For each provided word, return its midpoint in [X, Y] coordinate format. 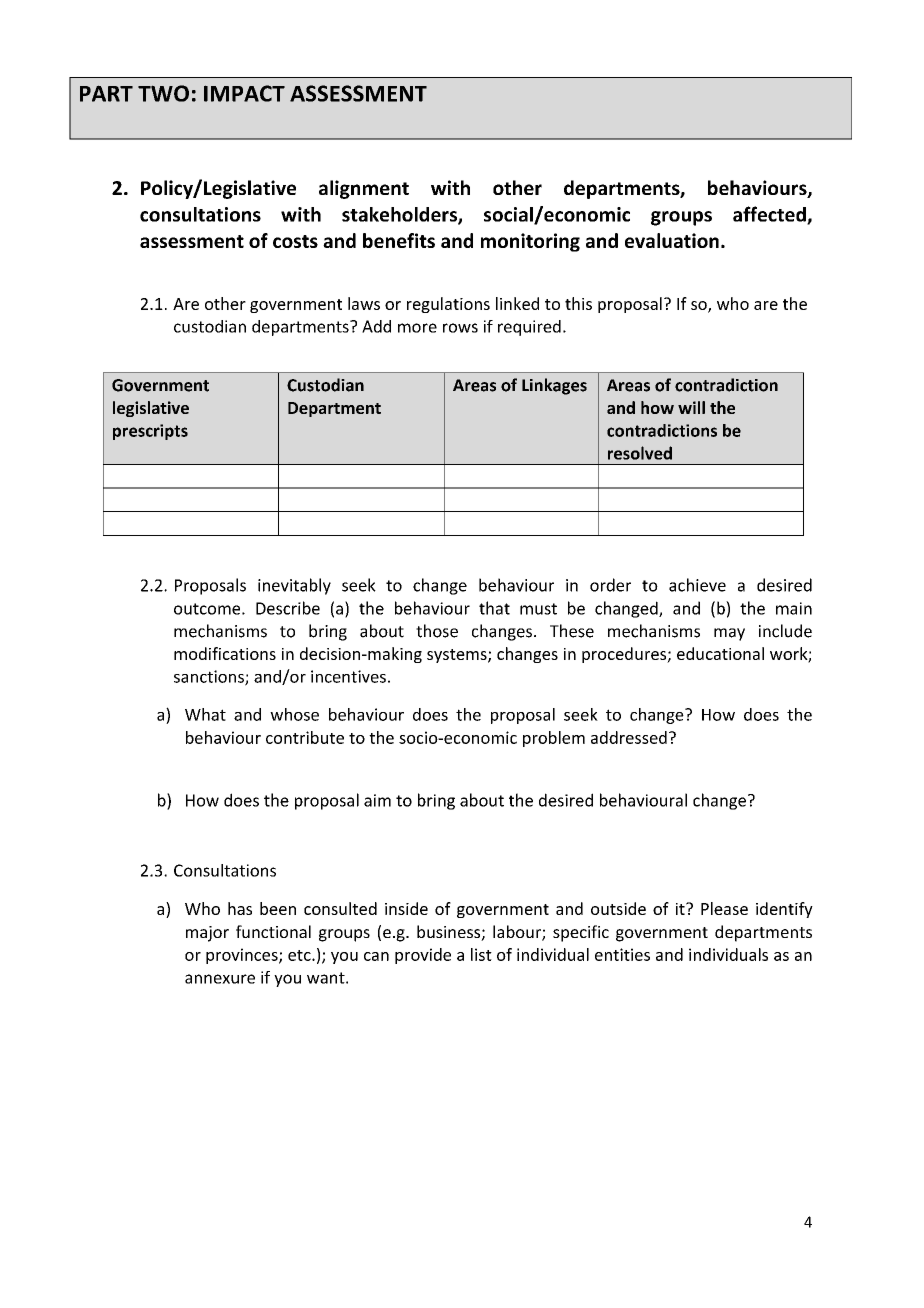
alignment [364, 189]
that [494, 608]
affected [770, 215]
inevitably [294, 586]
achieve [697, 585]
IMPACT [244, 93]
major [207, 934]
